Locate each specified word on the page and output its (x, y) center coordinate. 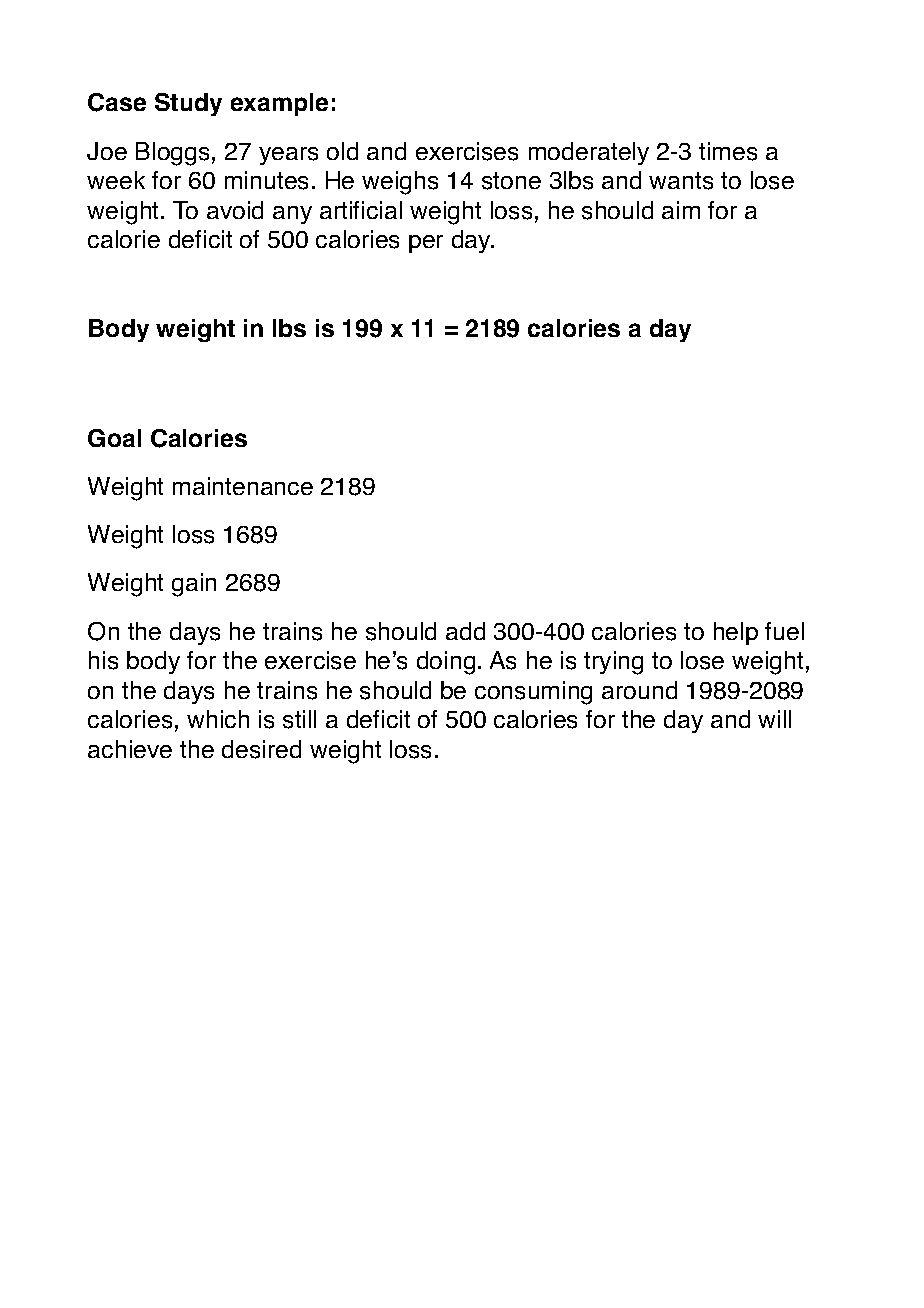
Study (188, 104)
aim (681, 210)
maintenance (243, 486)
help (736, 633)
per (426, 244)
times (728, 151)
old (342, 151)
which (218, 719)
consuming (533, 693)
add (465, 631)
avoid (235, 210)
